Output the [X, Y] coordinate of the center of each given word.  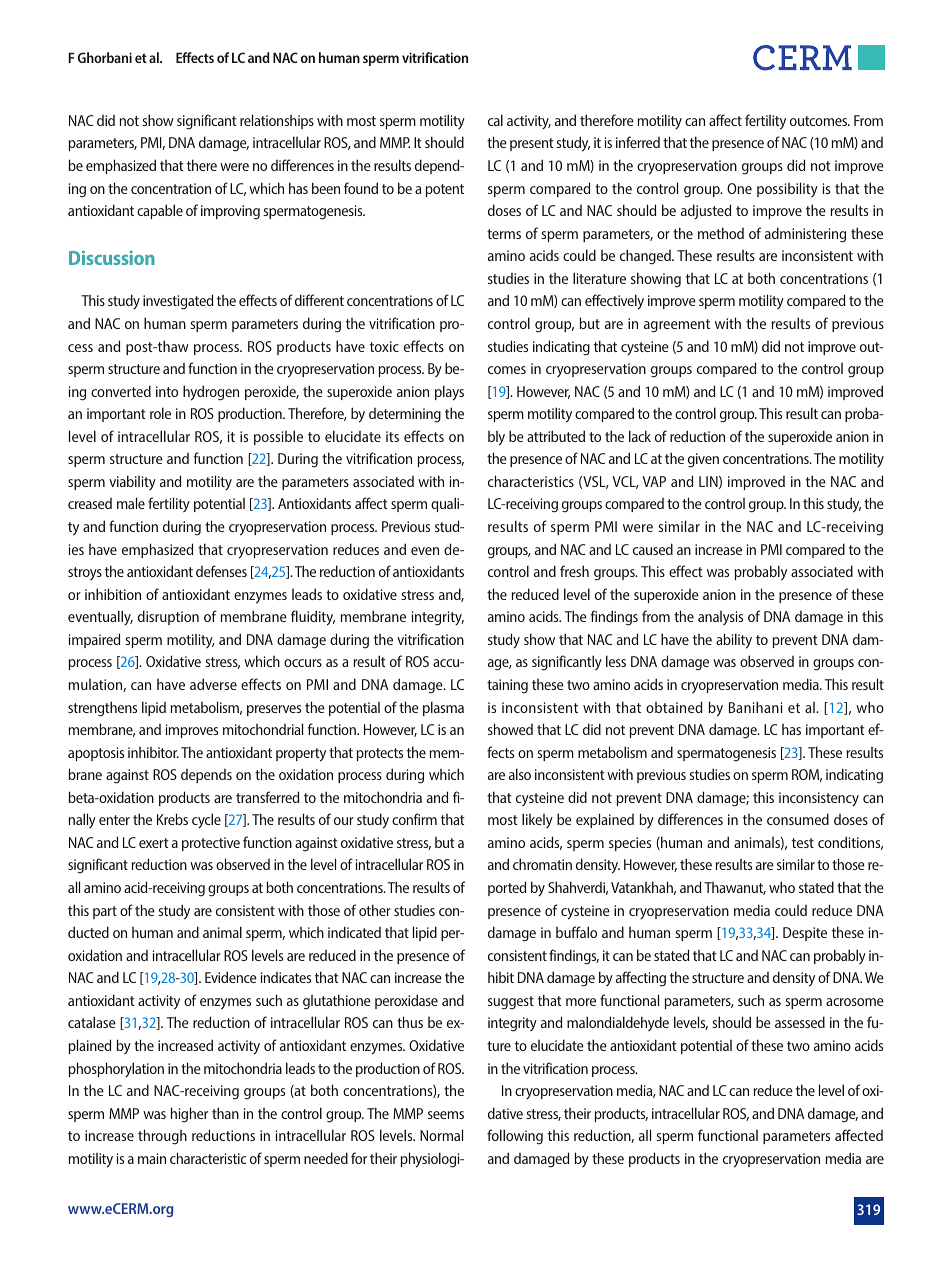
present [532, 144]
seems [446, 1115]
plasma [443, 708]
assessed [800, 1022]
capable [160, 211]
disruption [168, 617]
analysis [720, 618]
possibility [787, 189]
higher [189, 1115]
